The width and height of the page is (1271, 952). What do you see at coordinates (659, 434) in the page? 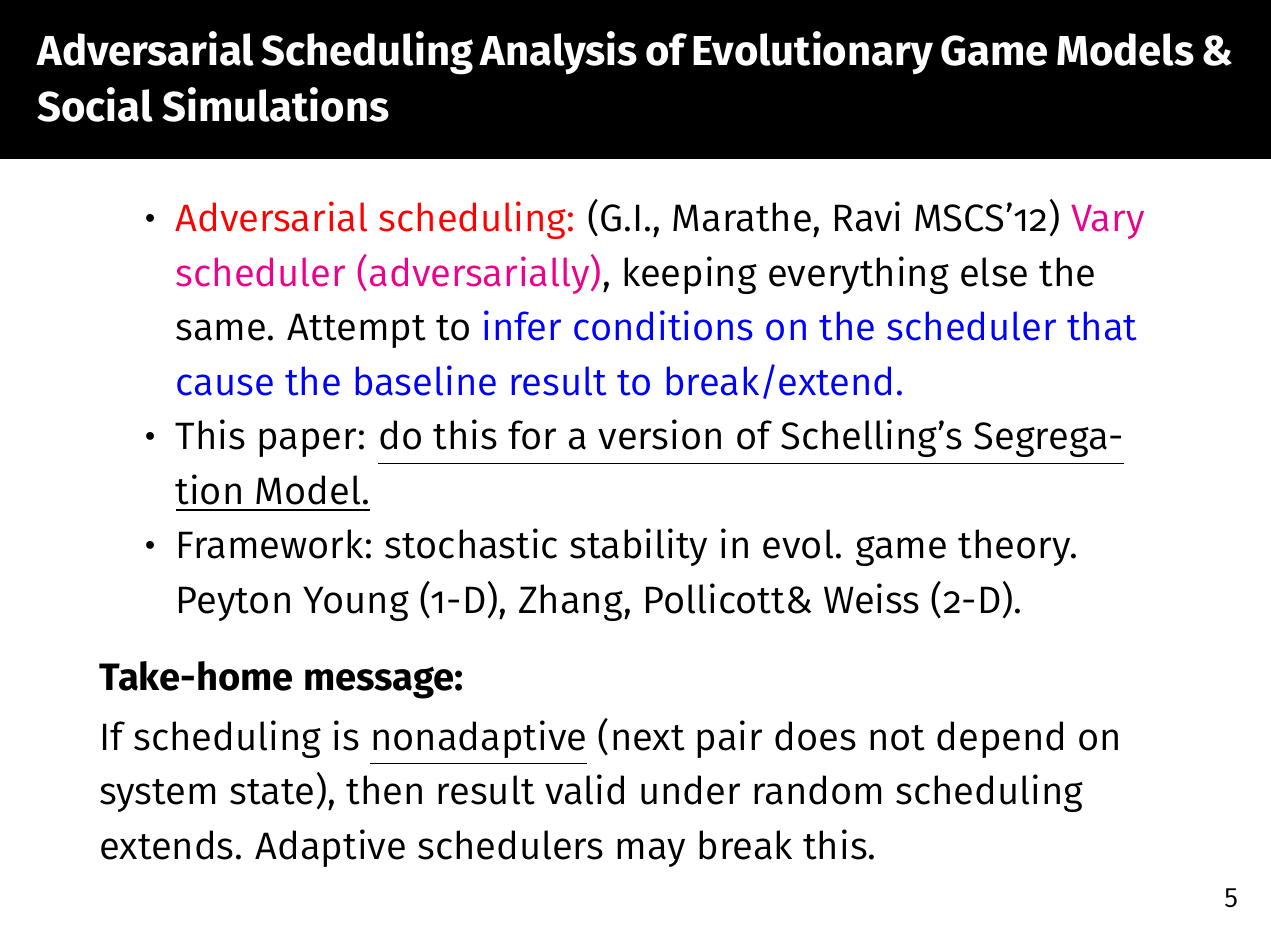
I see `version` at bounding box center [659, 434].
